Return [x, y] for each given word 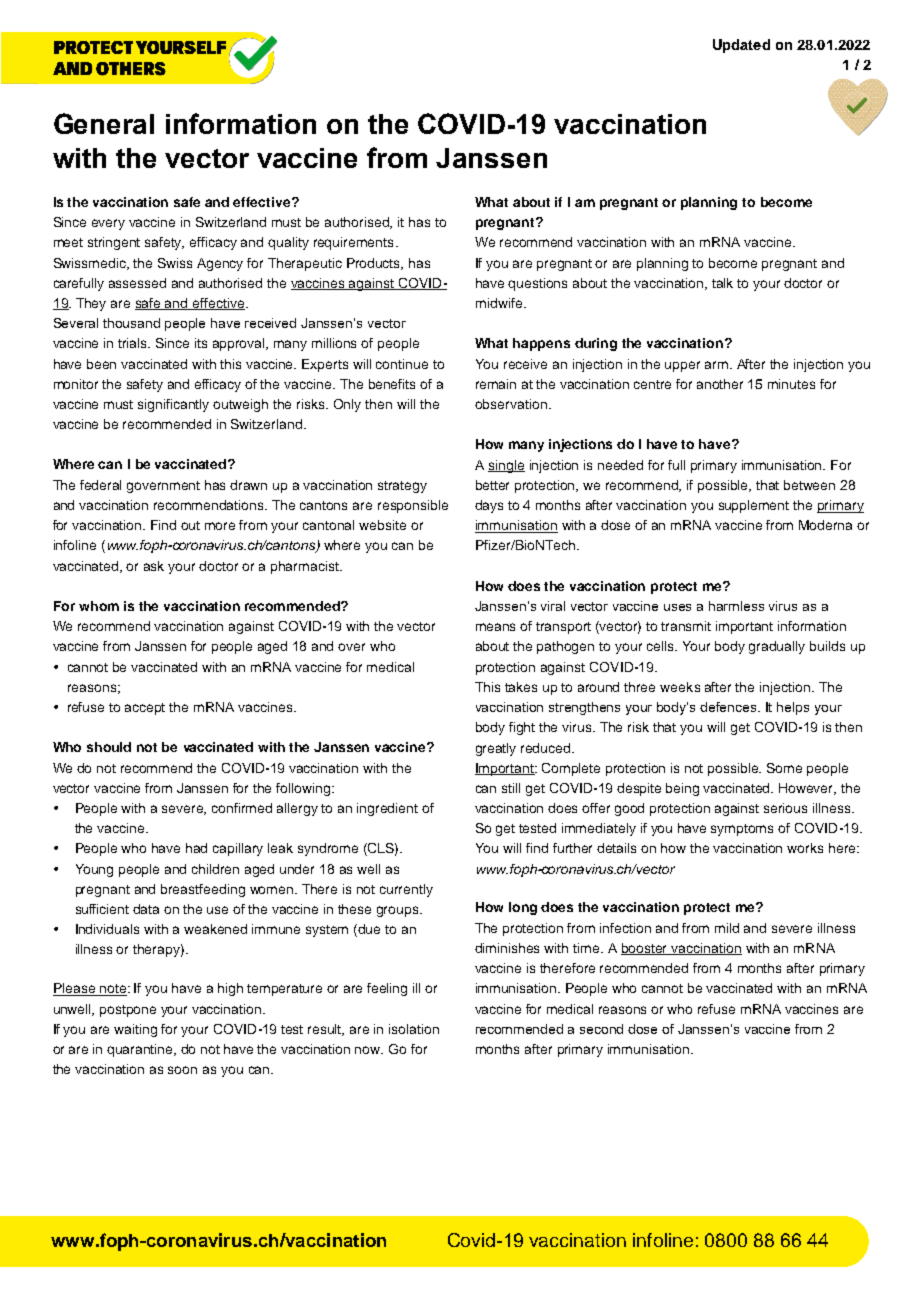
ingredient [387, 809]
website [382, 525]
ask [154, 566]
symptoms [742, 830]
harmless [736, 606]
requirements [353, 243]
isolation [414, 1029]
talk [722, 283]
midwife [500, 303]
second [601, 1029]
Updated [741, 46]
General [104, 123]
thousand [131, 323]
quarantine [141, 1050]
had [196, 848]
